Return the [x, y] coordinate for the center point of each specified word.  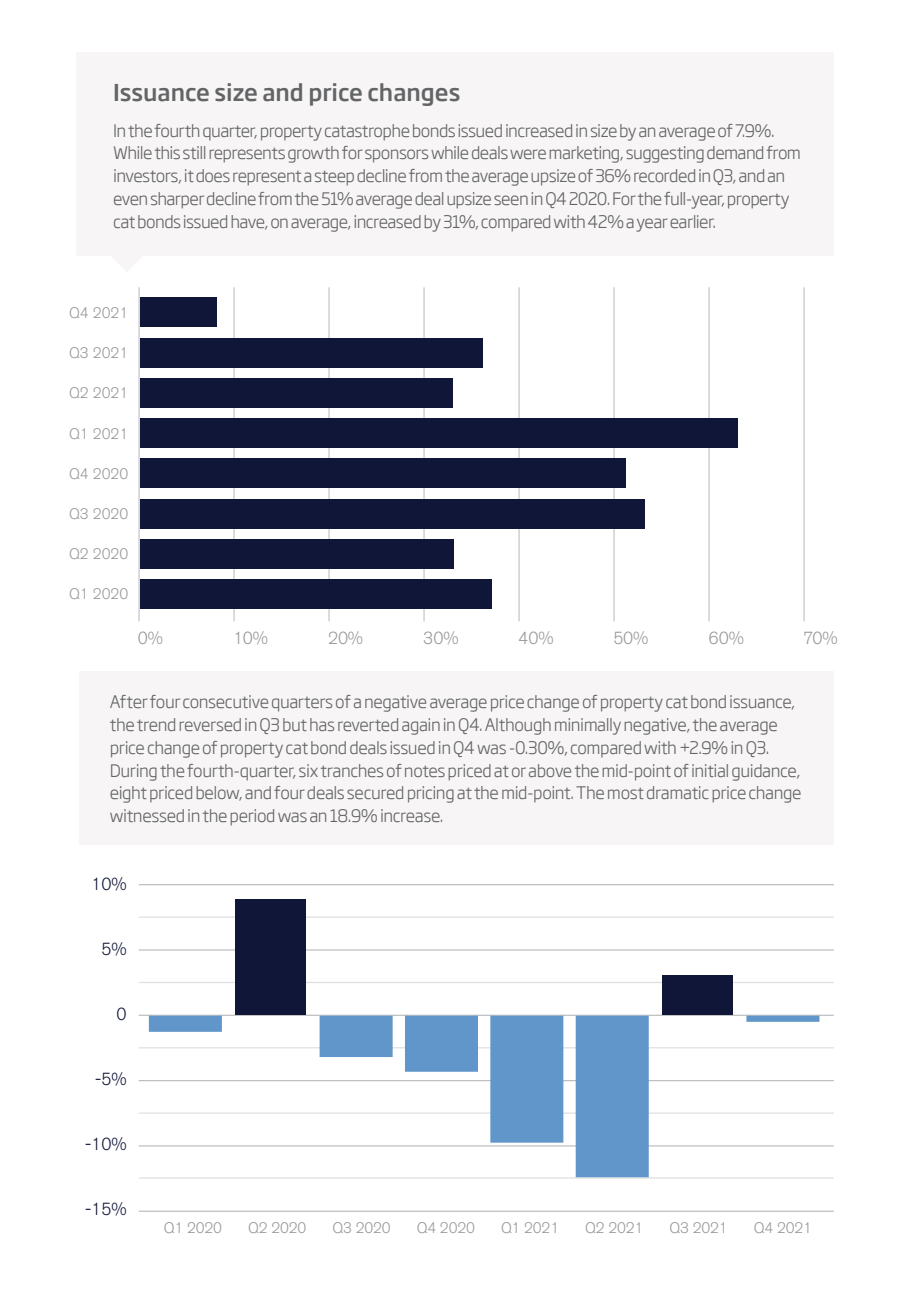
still [194, 152]
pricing [431, 794]
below [219, 793]
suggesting [665, 154]
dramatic [678, 792]
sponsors [396, 156]
